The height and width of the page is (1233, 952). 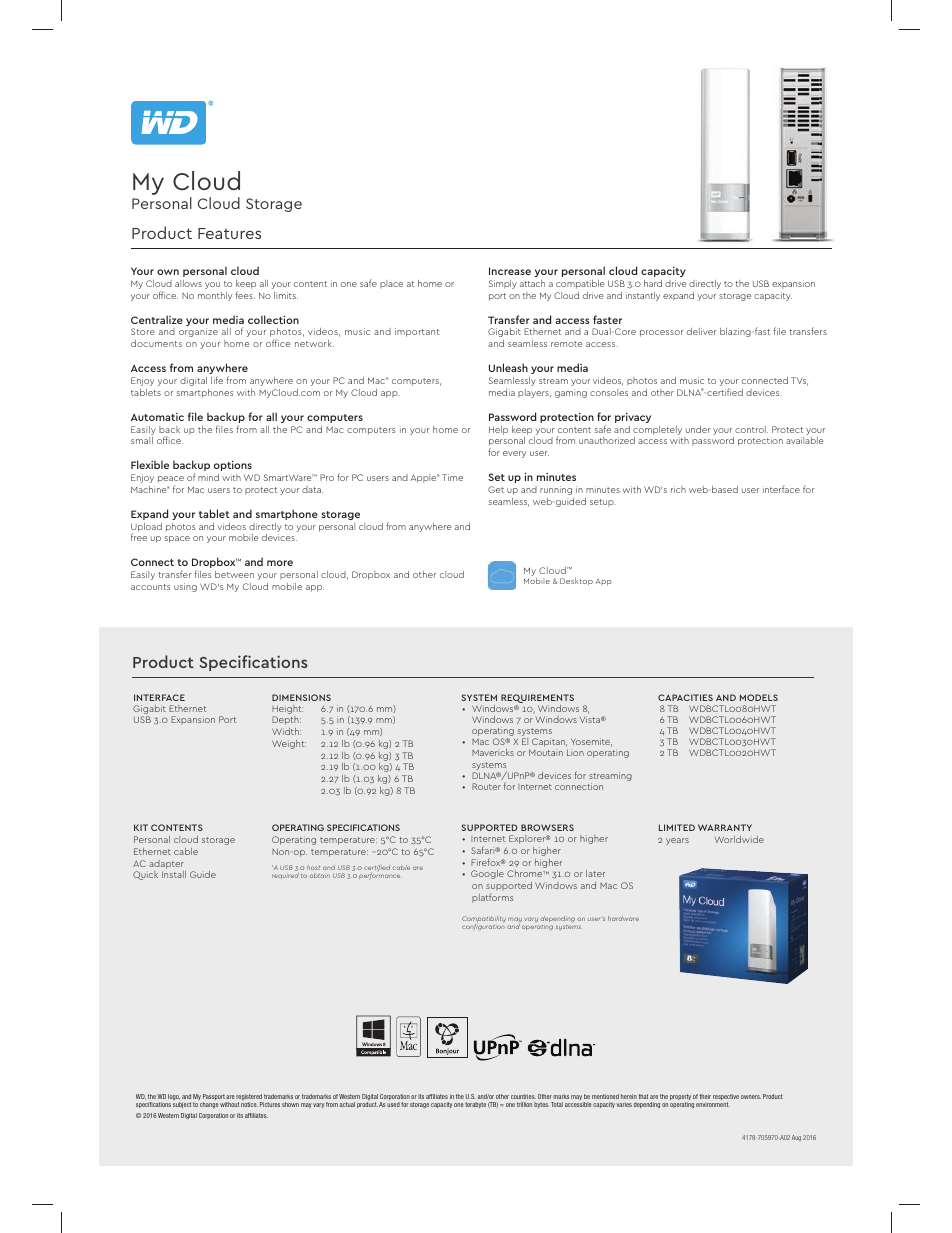 I want to click on rich, so click(x=678, y=489).
